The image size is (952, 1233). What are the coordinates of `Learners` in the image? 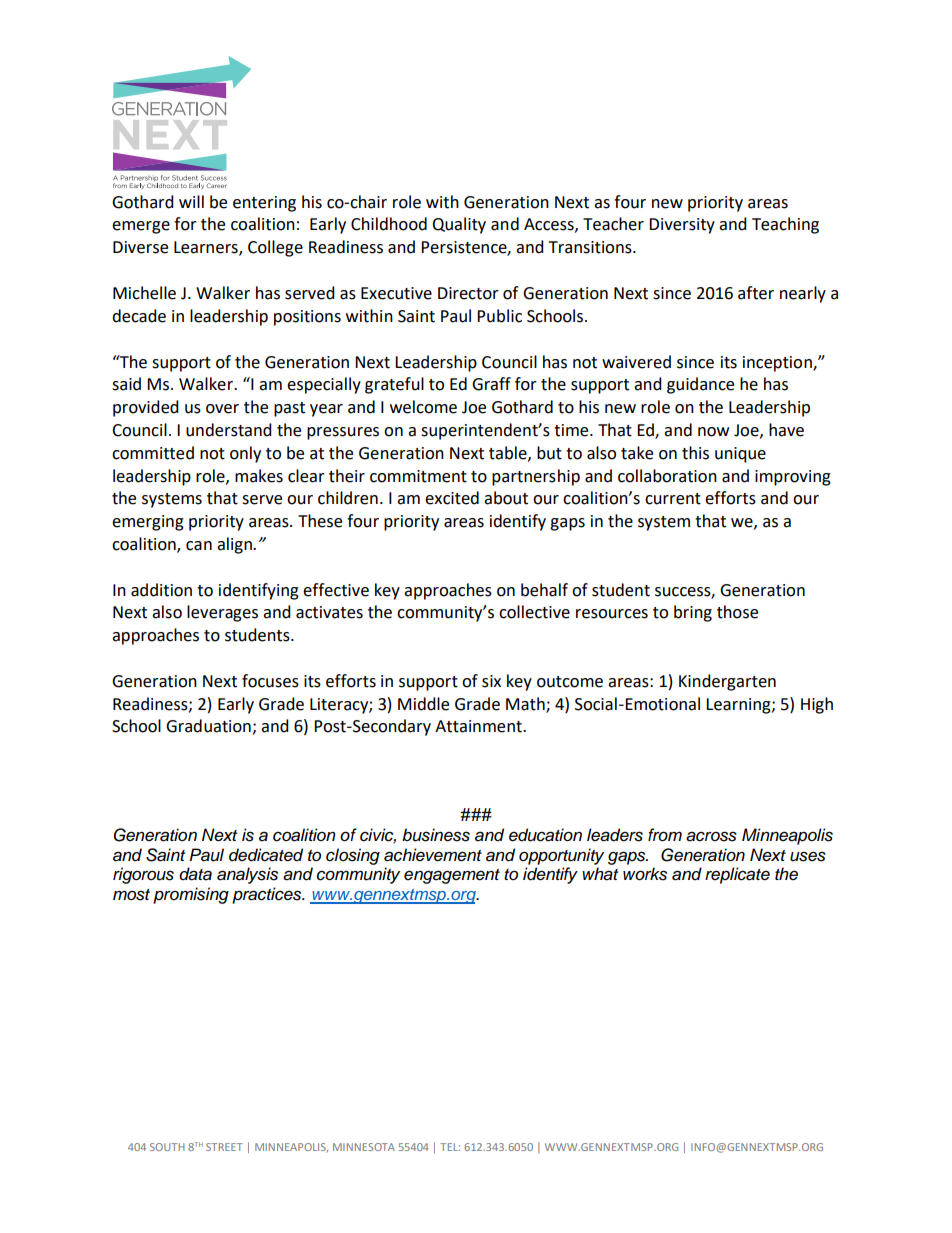 It's located at (207, 248).
